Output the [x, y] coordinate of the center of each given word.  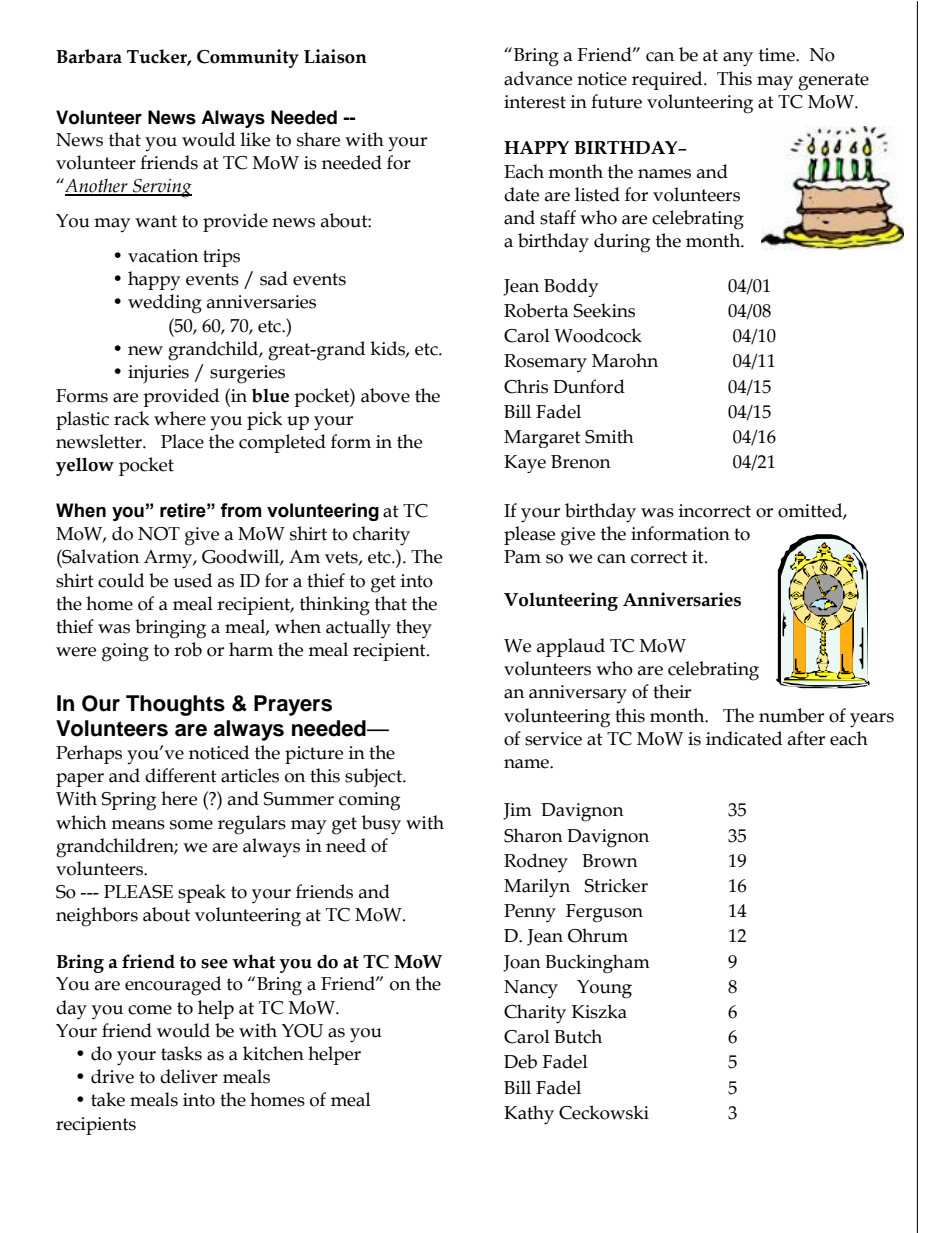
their [672, 691]
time [778, 55]
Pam [522, 557]
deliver [189, 1076]
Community [248, 58]
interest [535, 102]
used [192, 580]
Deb [520, 1061]
